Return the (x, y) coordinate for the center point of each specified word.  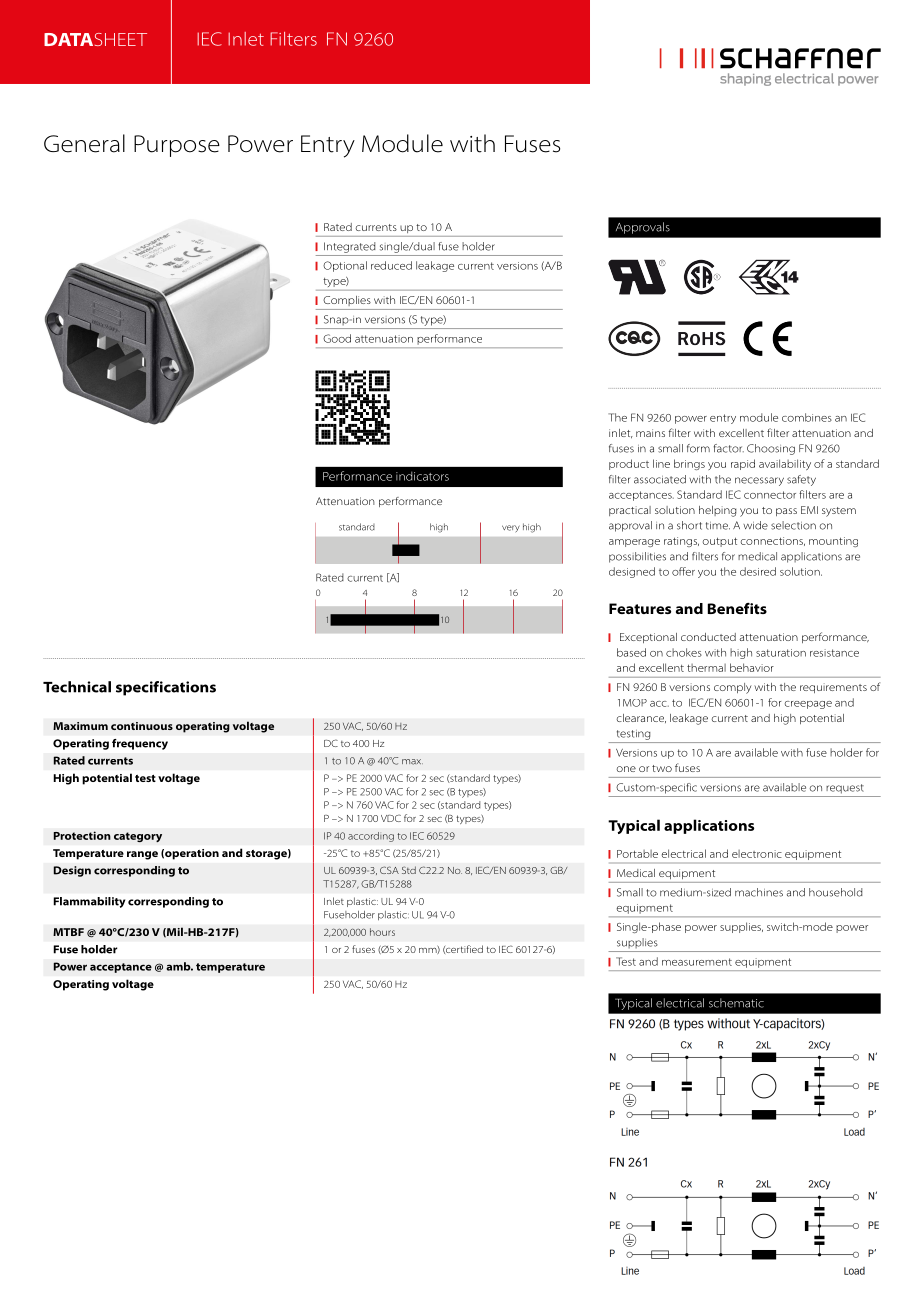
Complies (347, 301)
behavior (752, 667)
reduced (391, 265)
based (631, 652)
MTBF (68, 932)
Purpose (177, 146)
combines (807, 417)
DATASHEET (95, 39)
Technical (77, 687)
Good (337, 338)
